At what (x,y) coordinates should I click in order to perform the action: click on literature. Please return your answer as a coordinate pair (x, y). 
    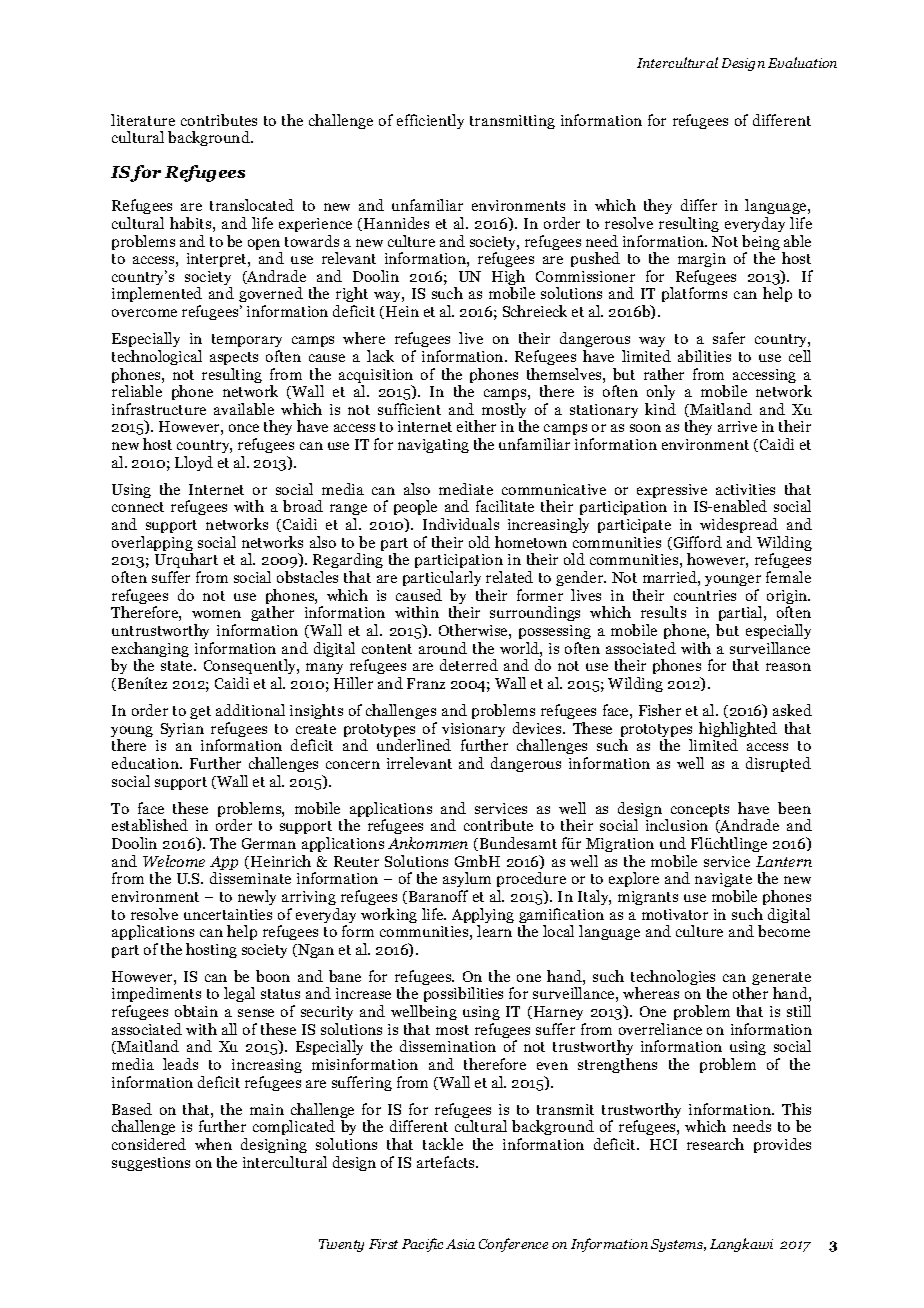
    Looking at the image, I should click on (143, 120).
